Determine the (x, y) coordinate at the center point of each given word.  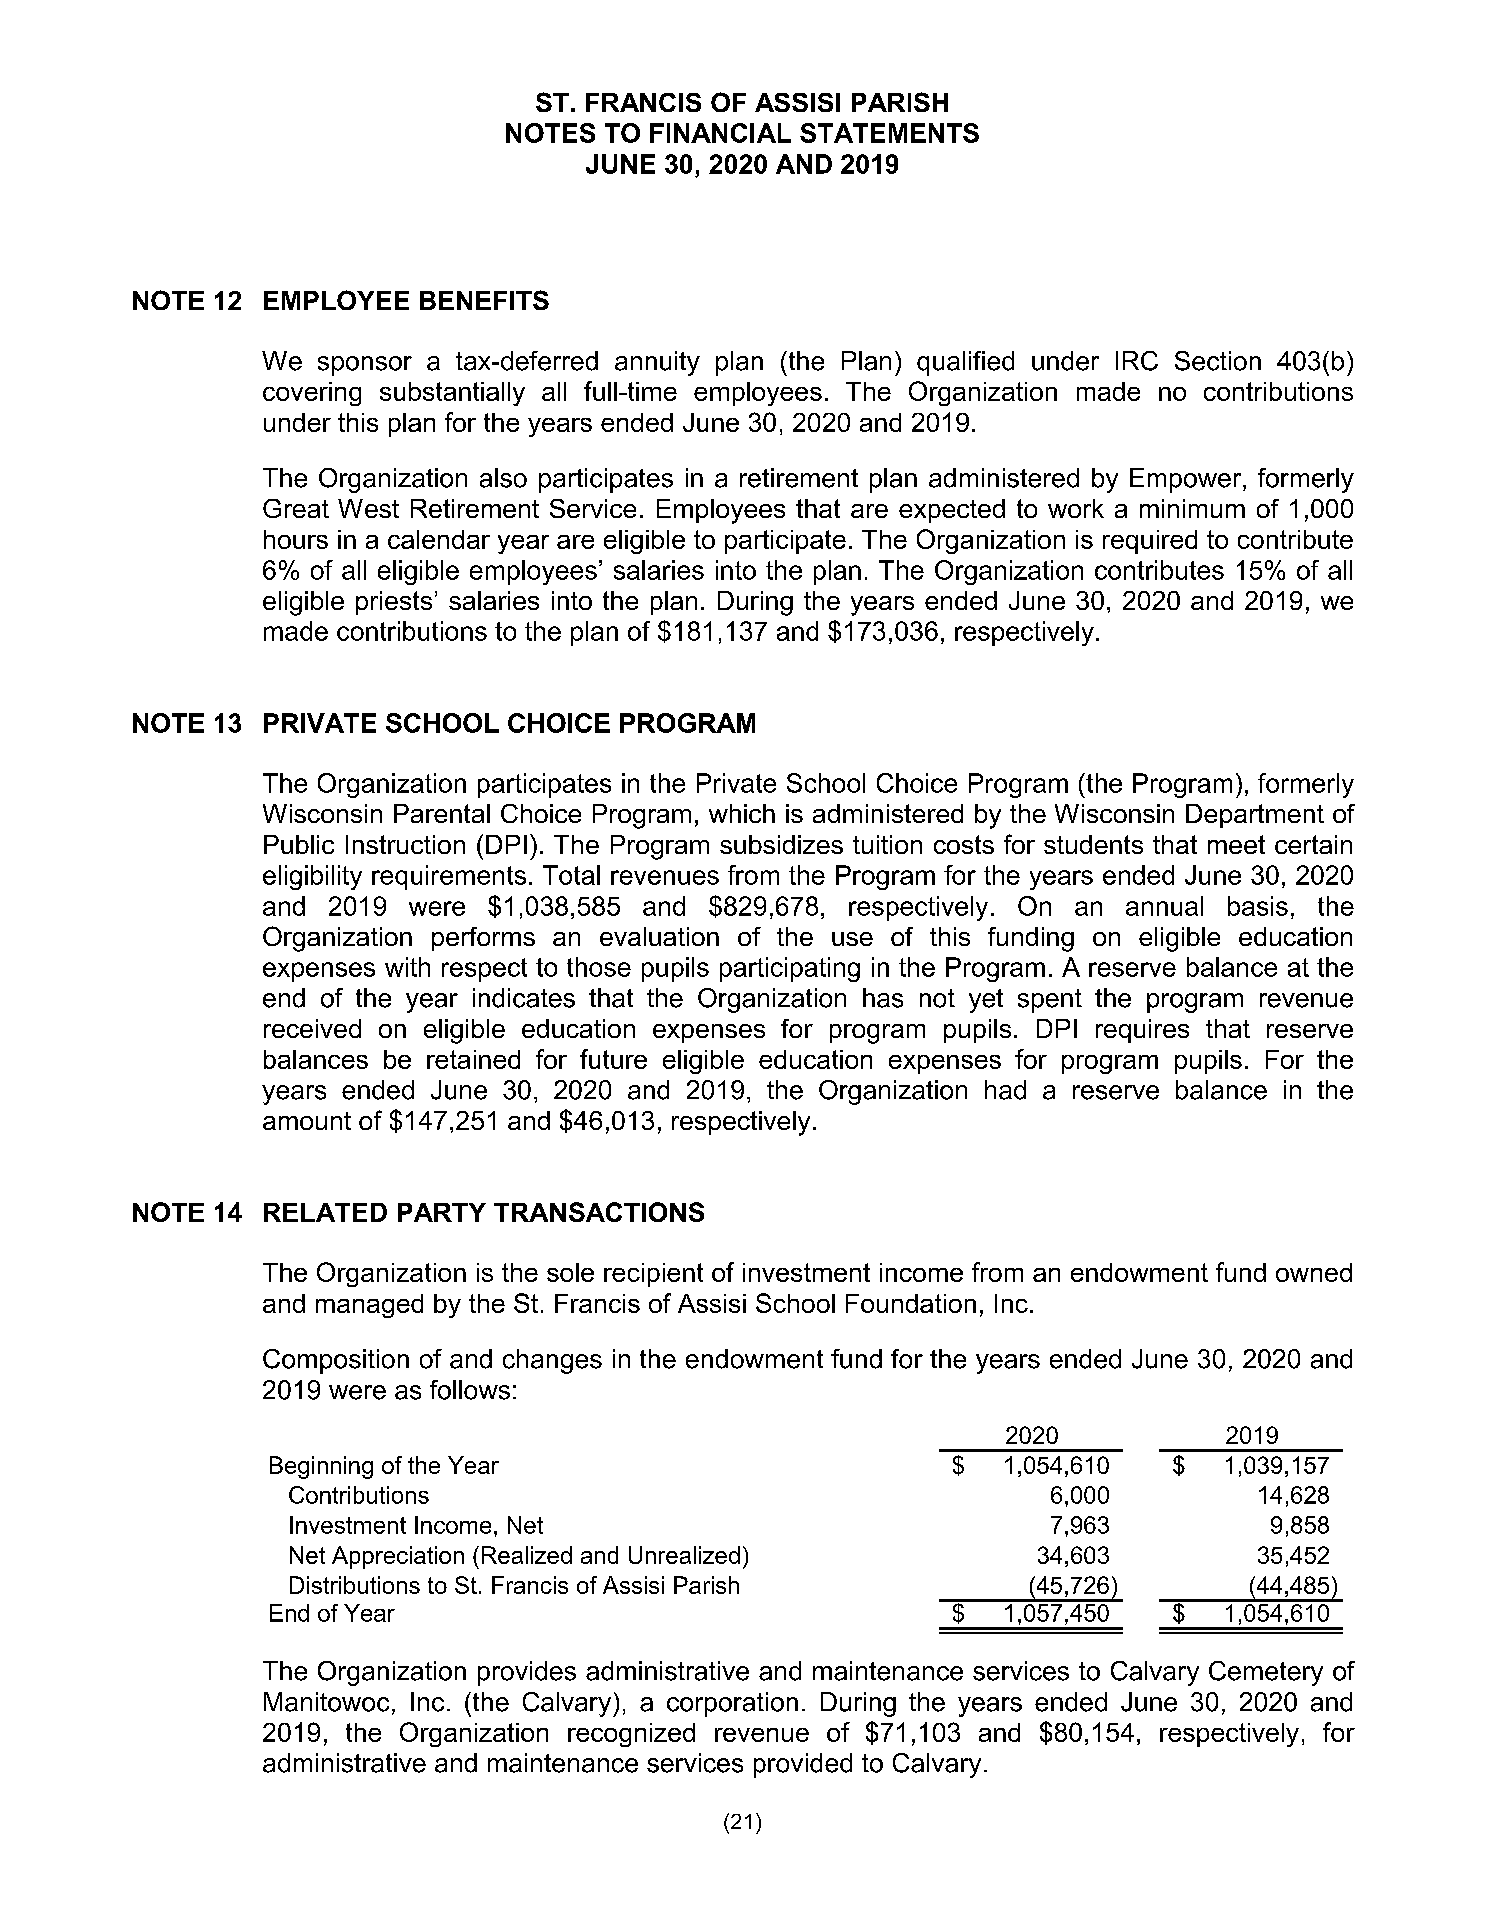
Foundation (911, 1303)
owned (1314, 1272)
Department (1255, 816)
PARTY (442, 1212)
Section (1218, 361)
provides (527, 1673)
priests (394, 603)
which (742, 813)
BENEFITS (484, 300)
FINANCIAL (720, 133)
